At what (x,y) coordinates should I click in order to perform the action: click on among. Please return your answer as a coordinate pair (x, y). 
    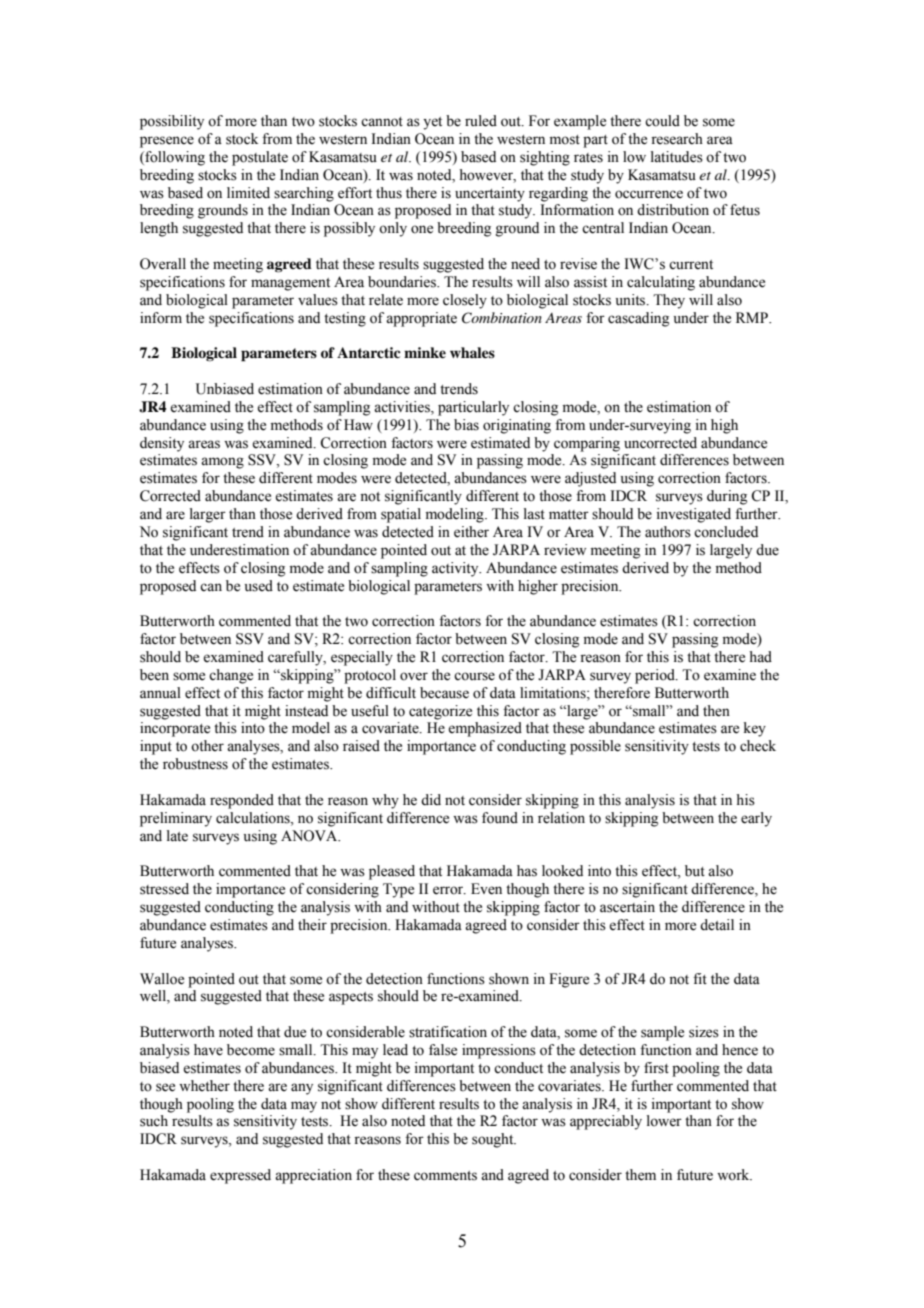
    Looking at the image, I should click on (222, 463).
